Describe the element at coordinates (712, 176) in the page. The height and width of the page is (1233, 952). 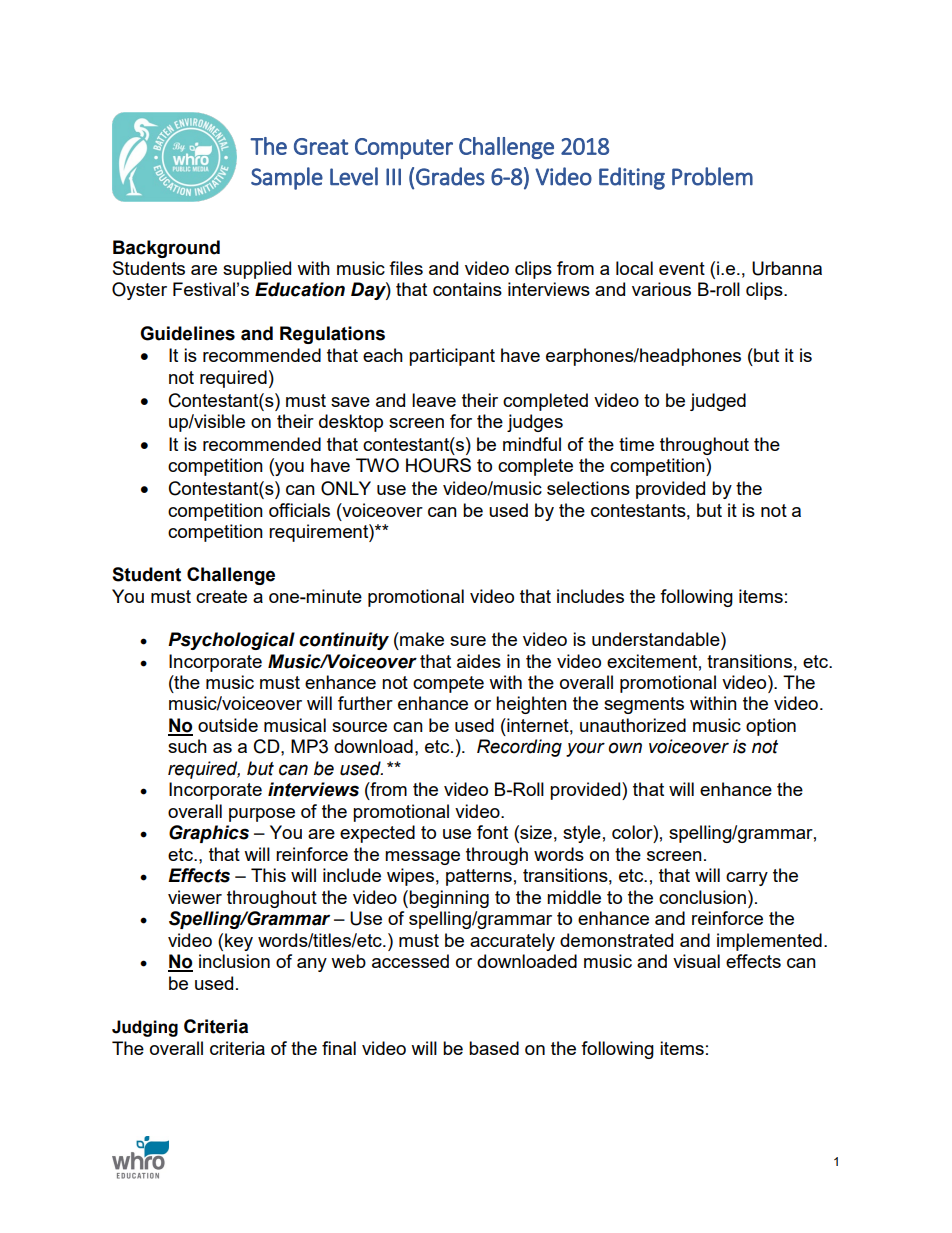
I see `Problem` at that location.
